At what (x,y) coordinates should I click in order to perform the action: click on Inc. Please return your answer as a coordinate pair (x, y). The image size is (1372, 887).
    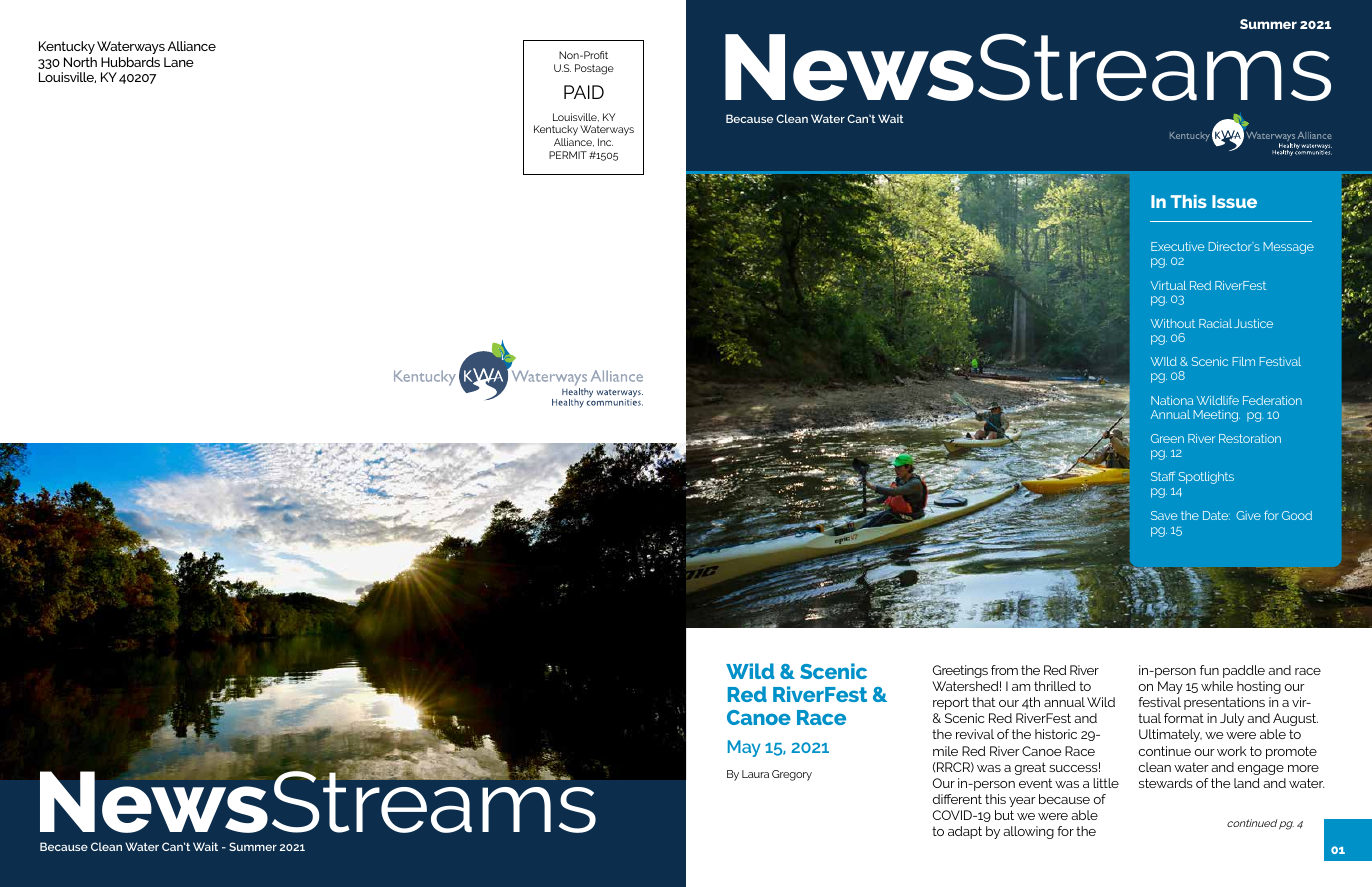
    Looking at the image, I should click on (605, 142).
